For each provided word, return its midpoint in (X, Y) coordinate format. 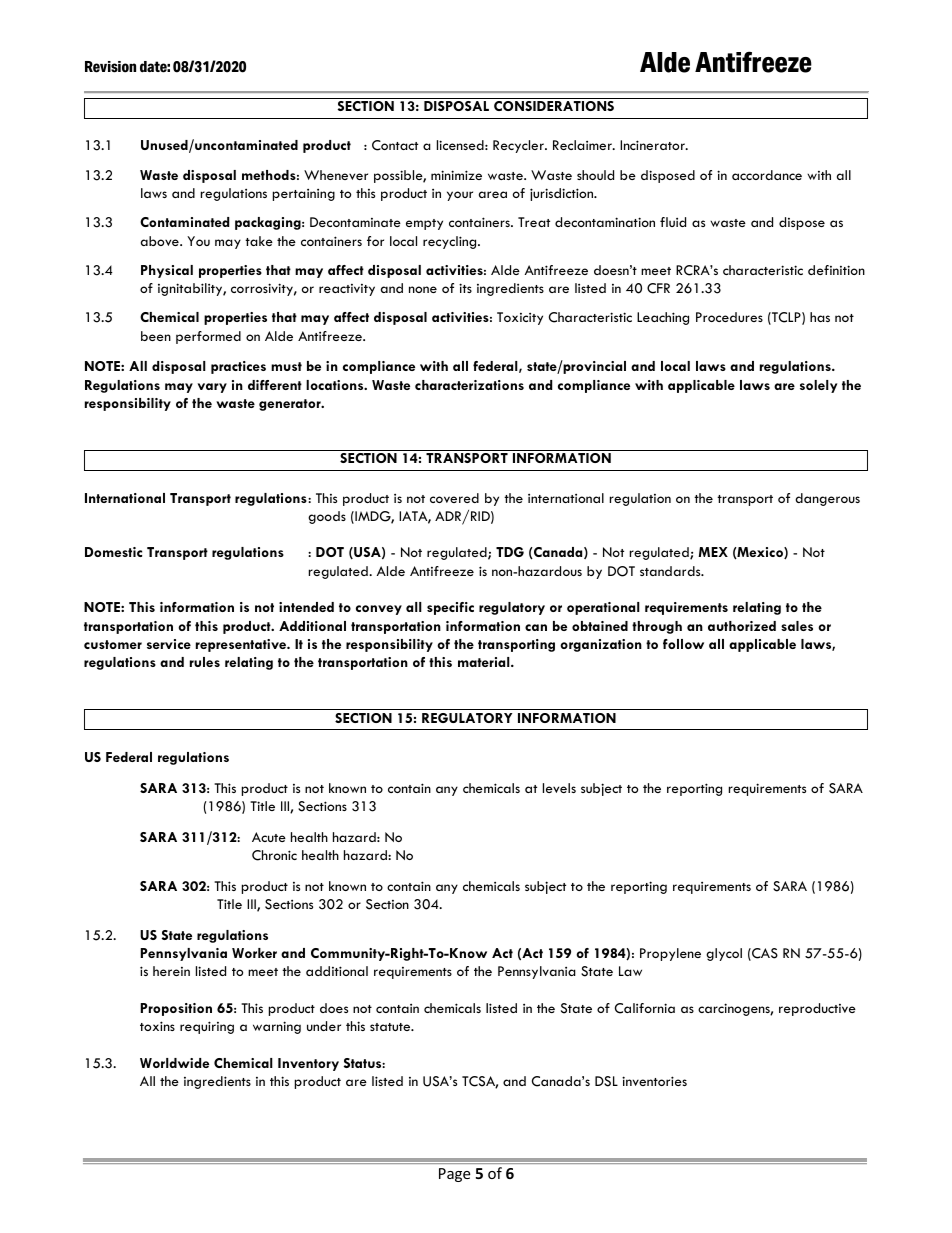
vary (212, 388)
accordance (767, 175)
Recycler (519, 146)
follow (683, 644)
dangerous (827, 499)
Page (454, 1175)
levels (559, 788)
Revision (110, 67)
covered (454, 498)
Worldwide (174, 1063)
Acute (269, 837)
